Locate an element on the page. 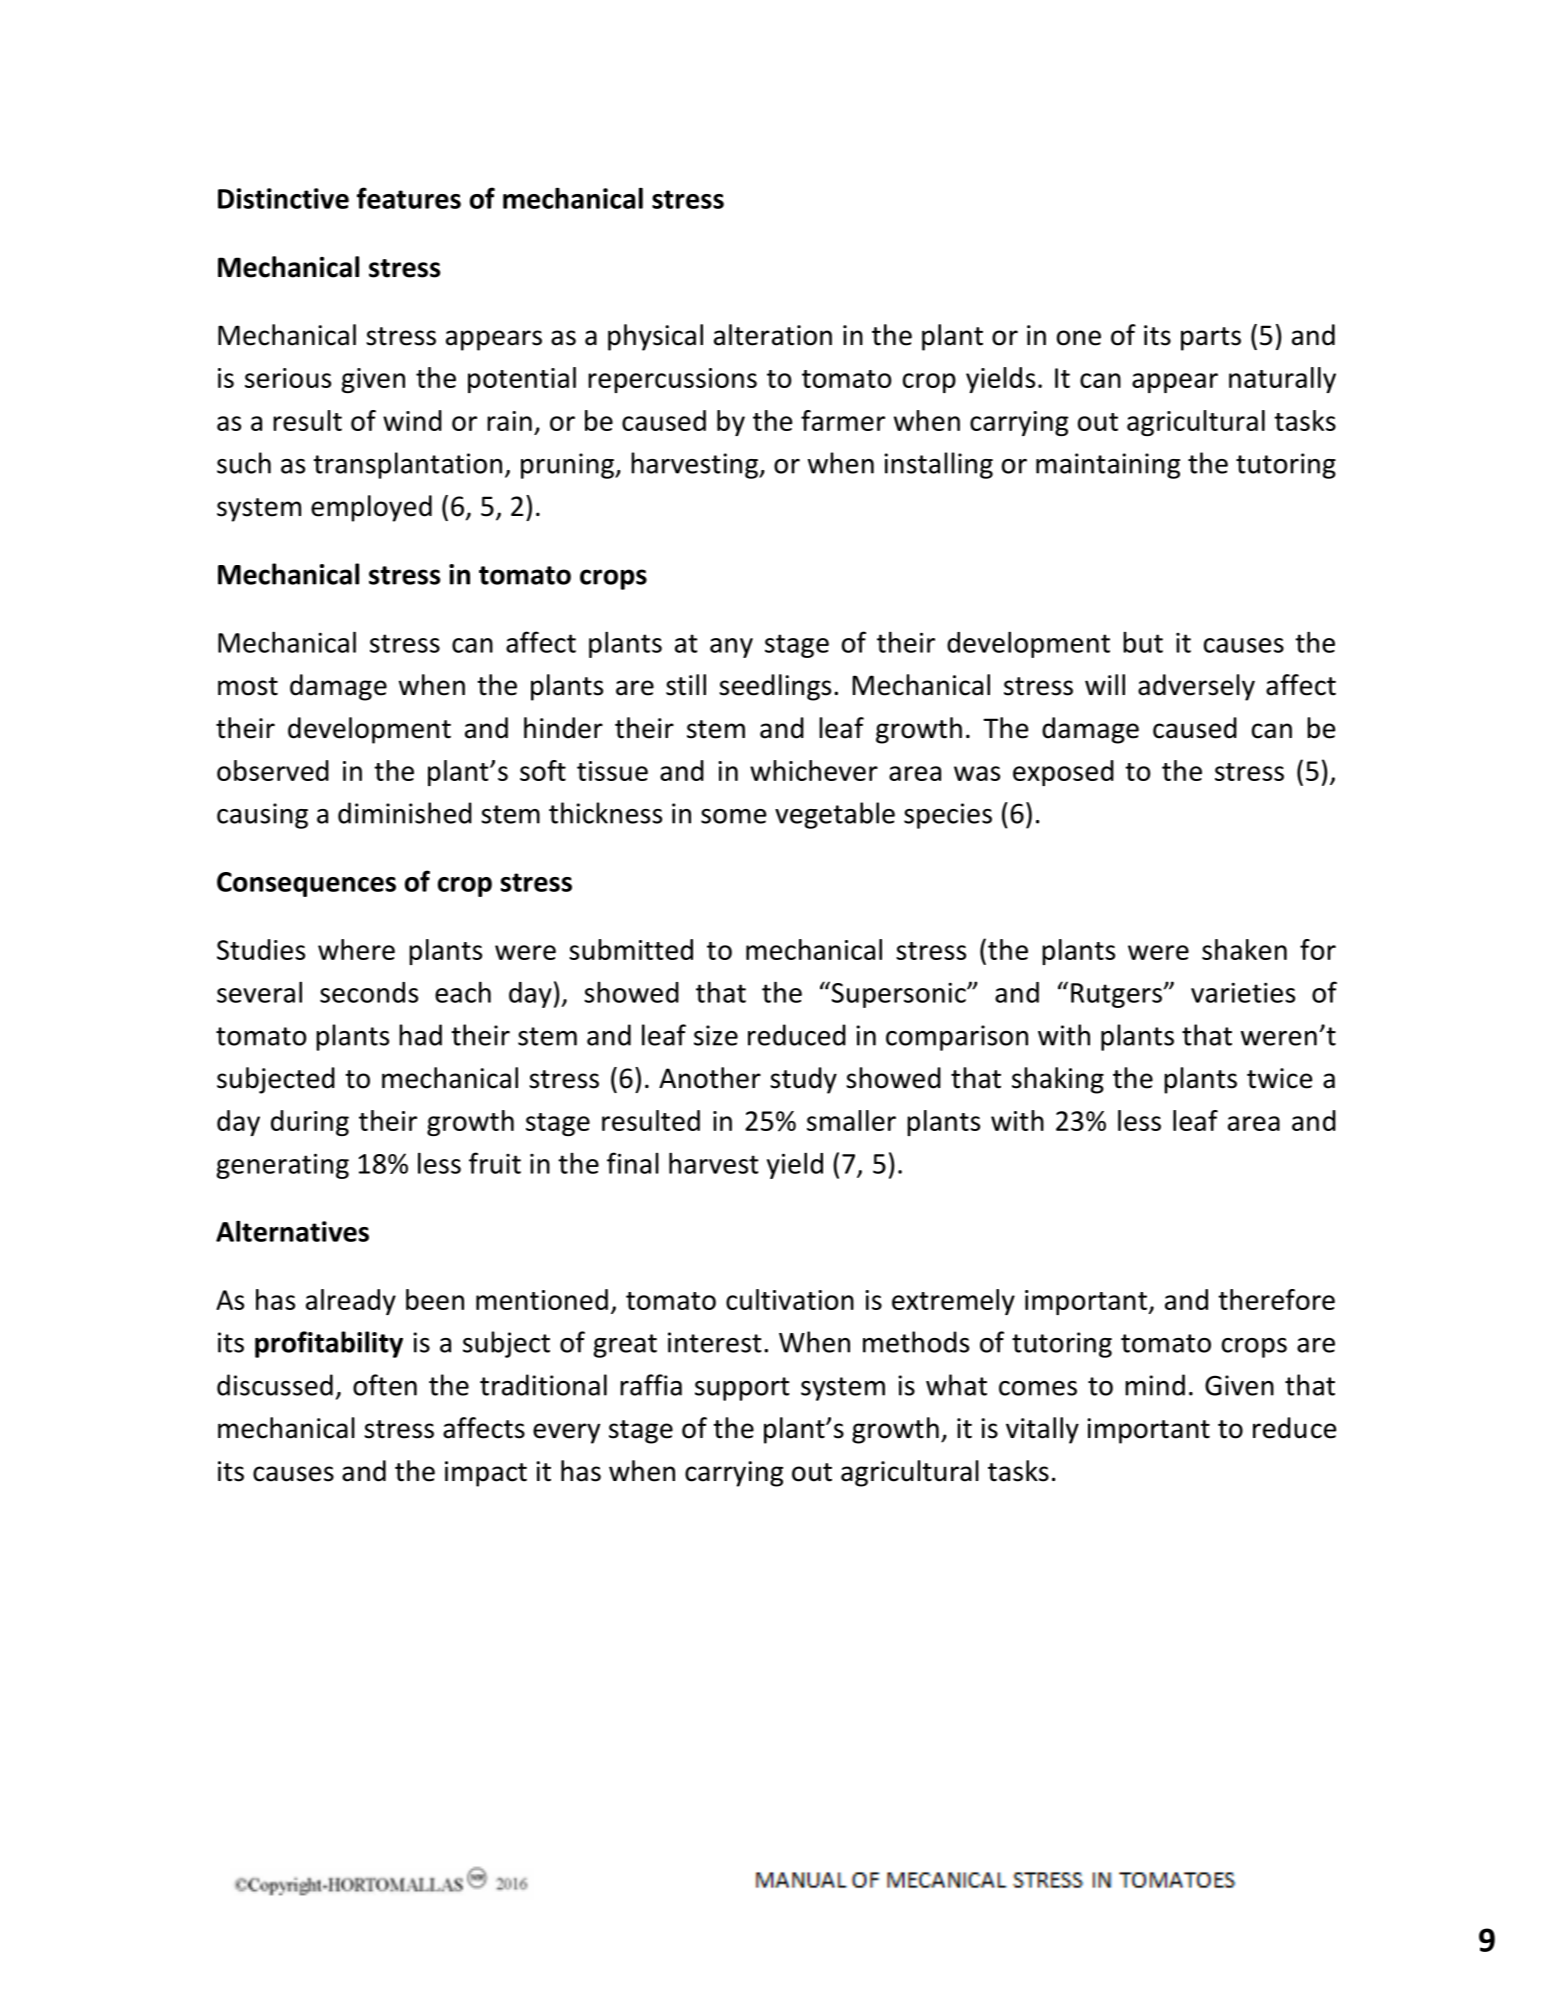 The height and width of the document is (2010, 1553). had is located at coordinates (420, 1035).
